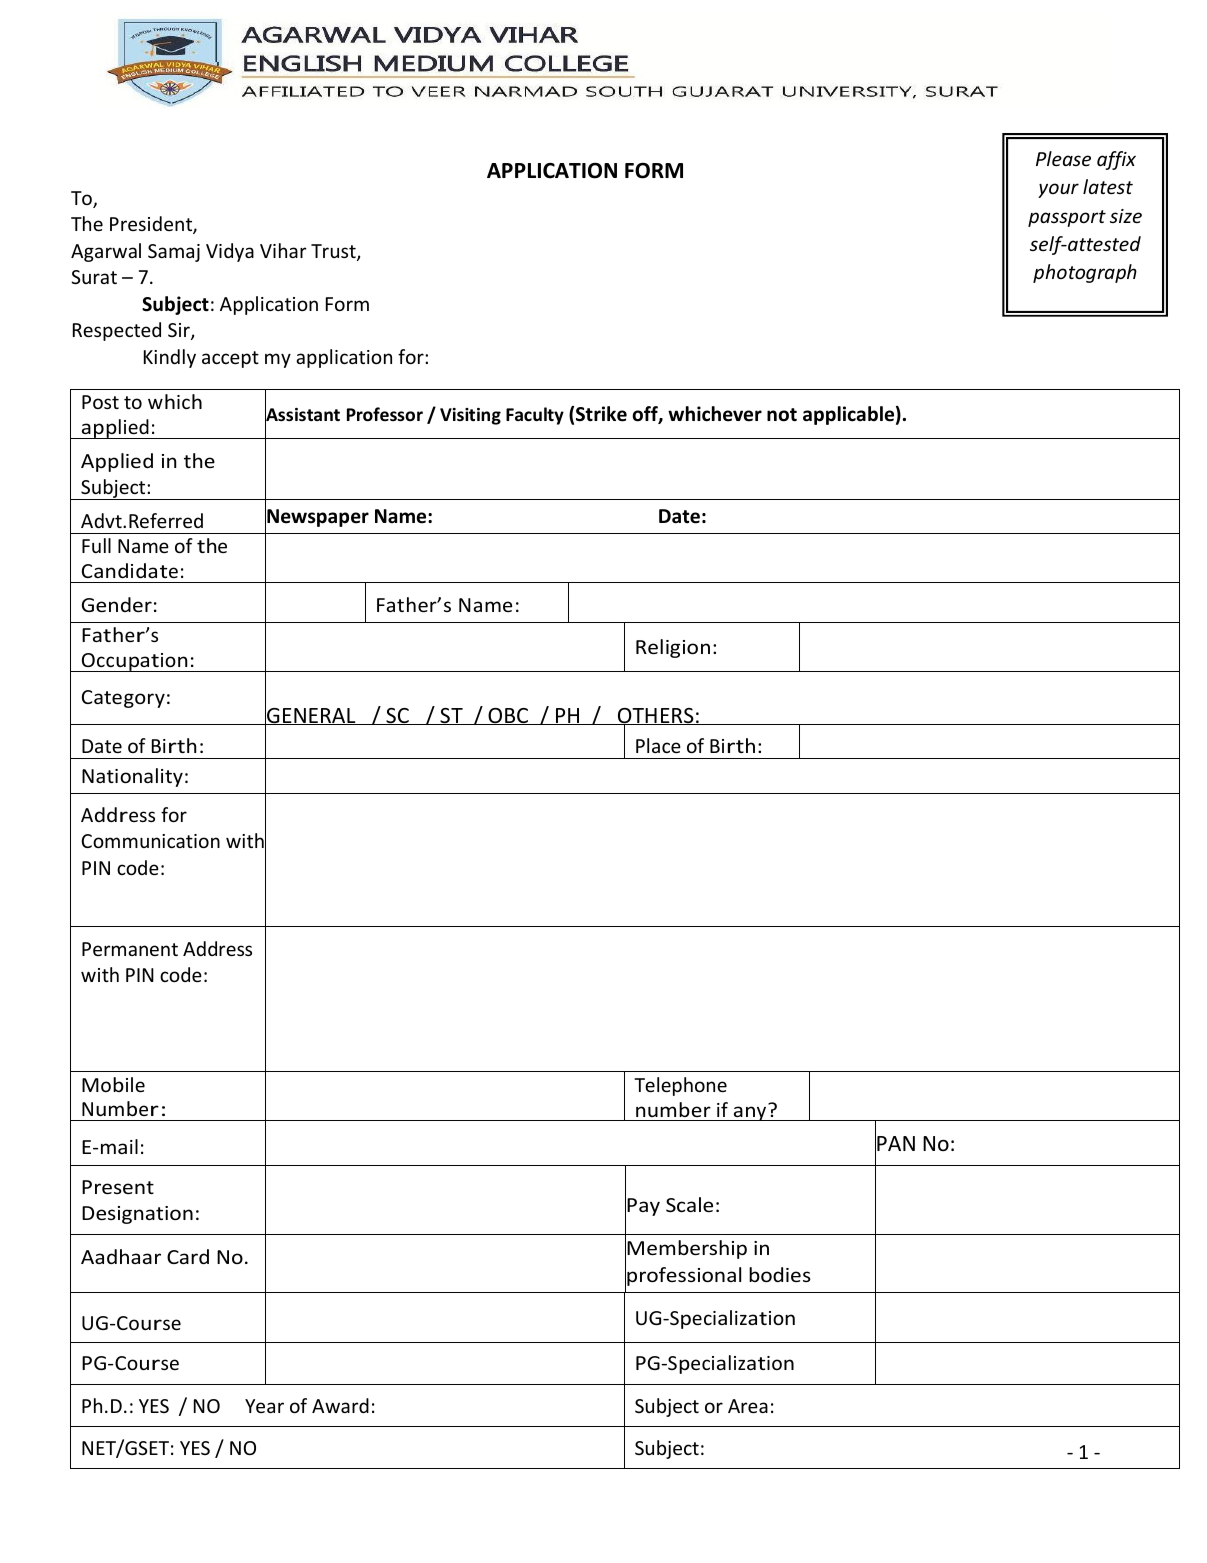 The image size is (1207, 1563). Describe the element at coordinates (188, 1256) in the page. I see `Card` at that location.
